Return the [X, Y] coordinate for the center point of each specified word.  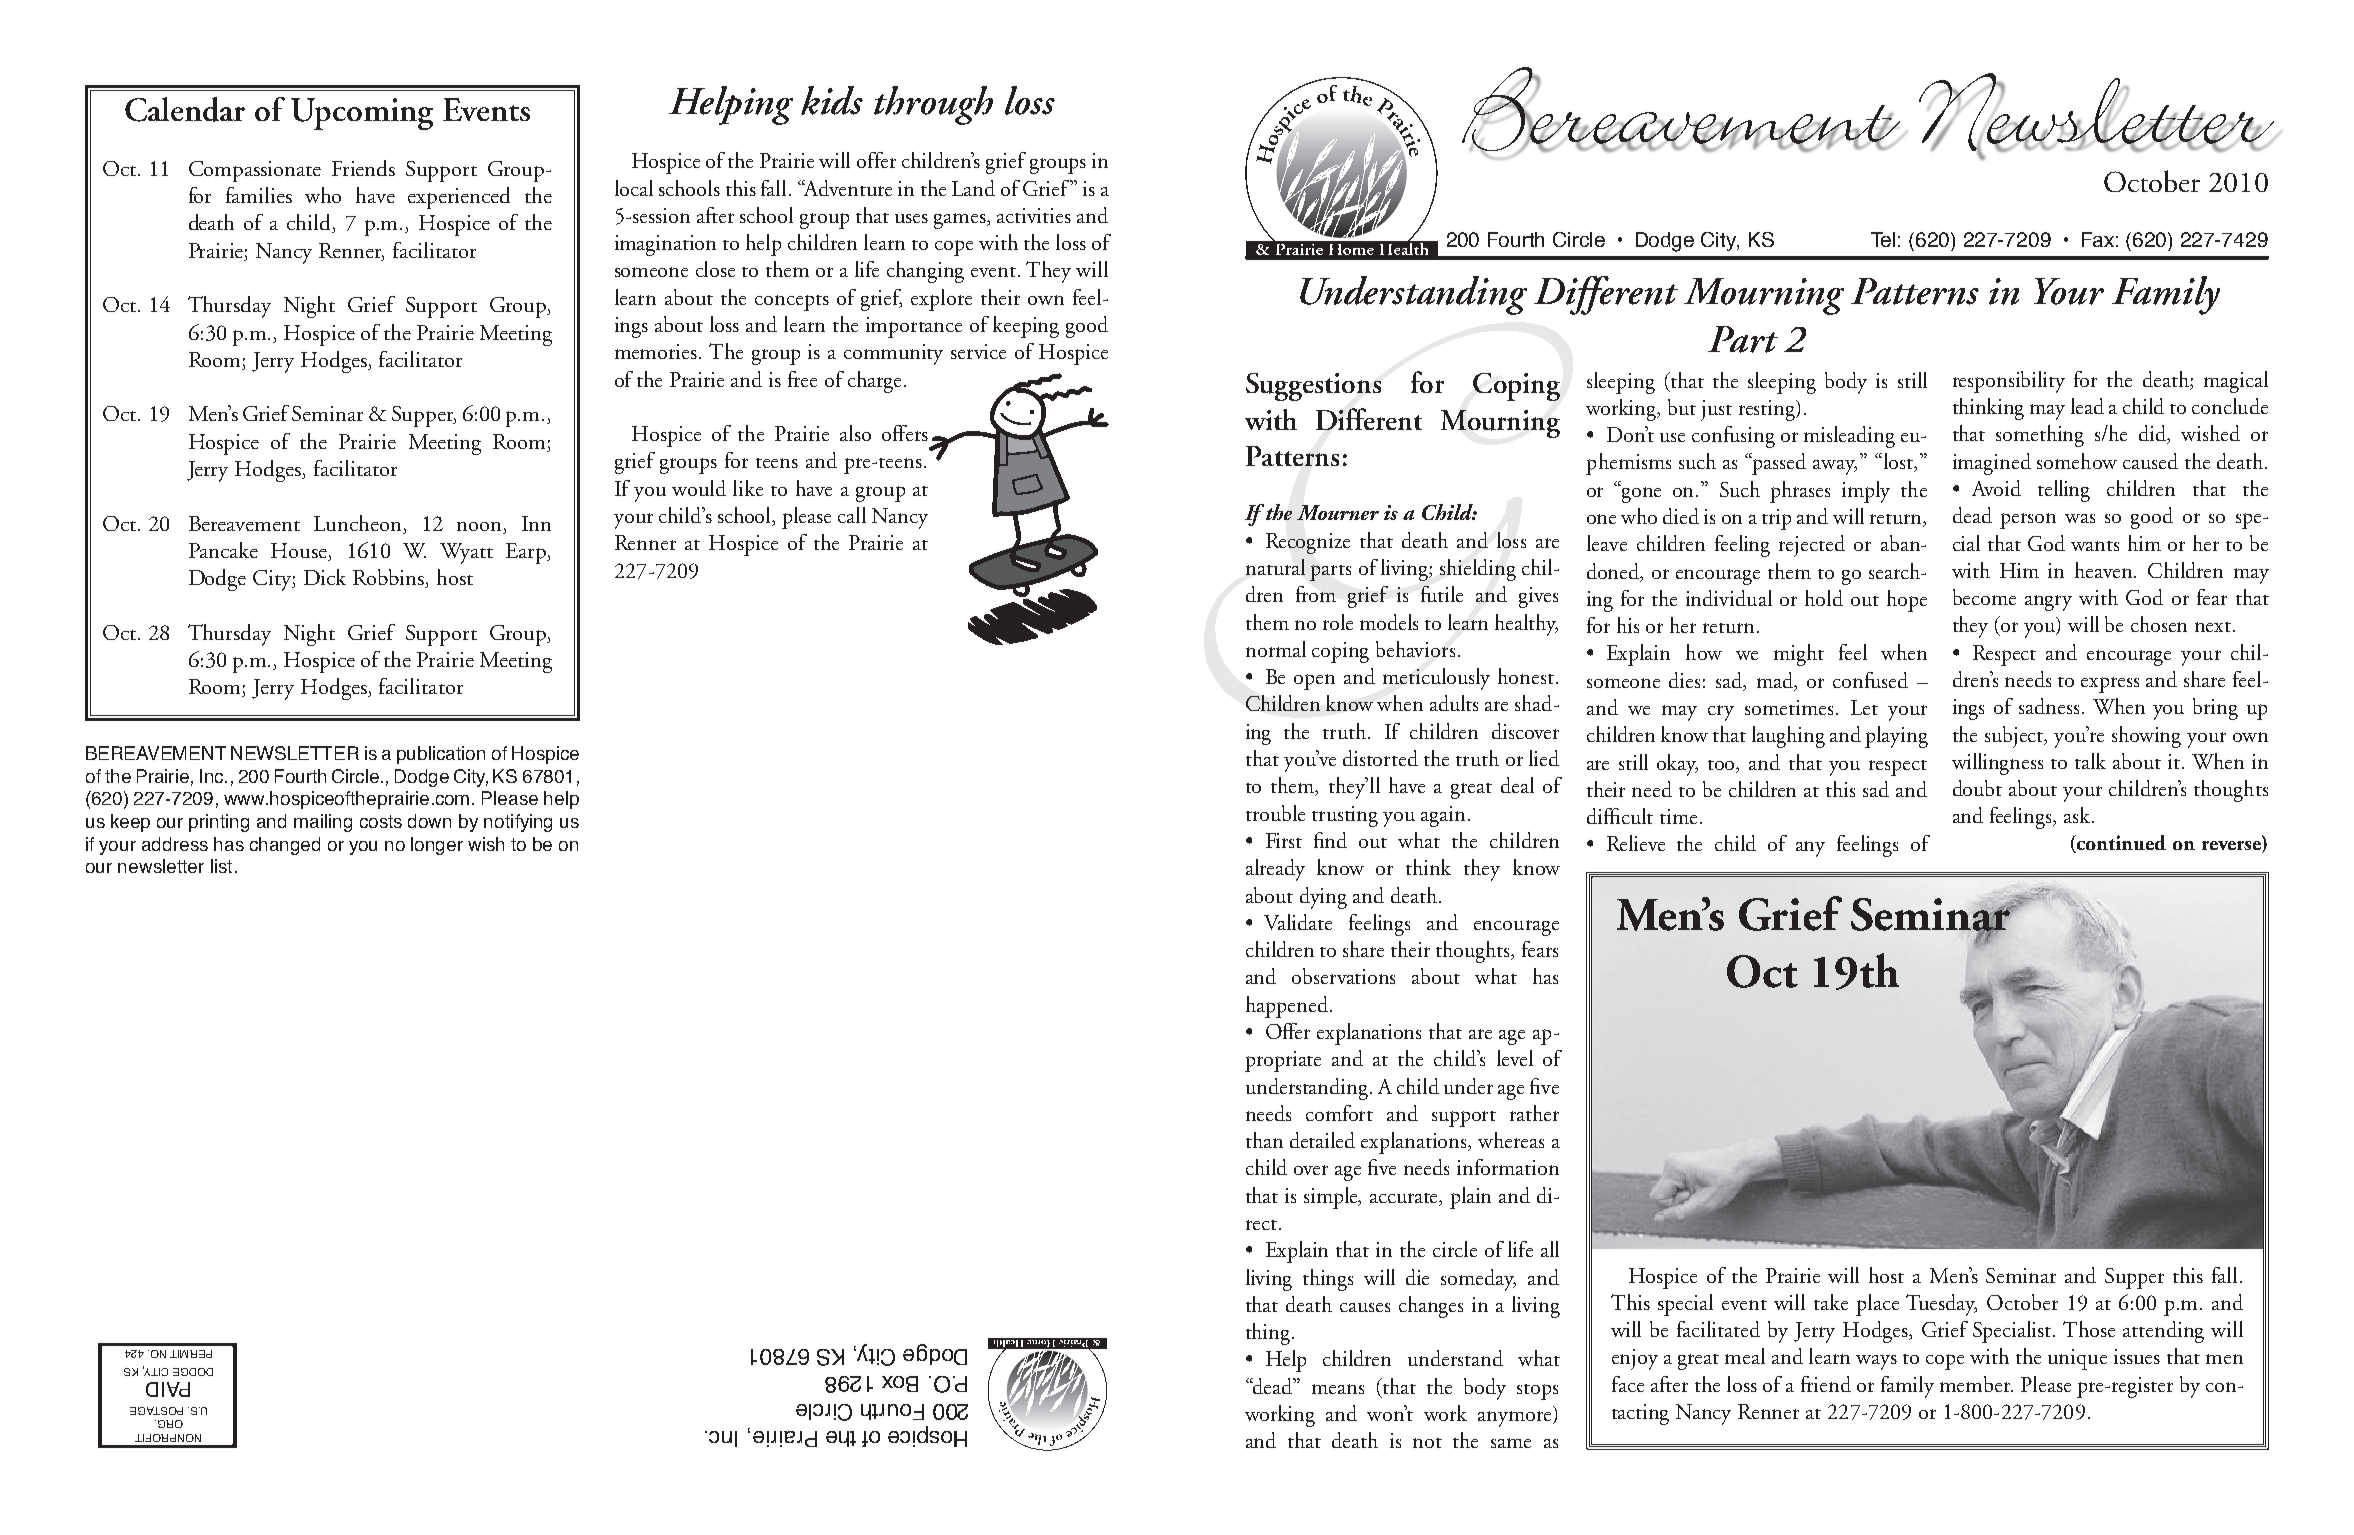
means [1338, 1389]
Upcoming [362, 114]
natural [1275, 567]
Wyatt [466, 553]
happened [1288, 1007]
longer [437, 846]
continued [2120, 844]
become [1984, 597]
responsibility [2009, 382]
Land [973, 188]
